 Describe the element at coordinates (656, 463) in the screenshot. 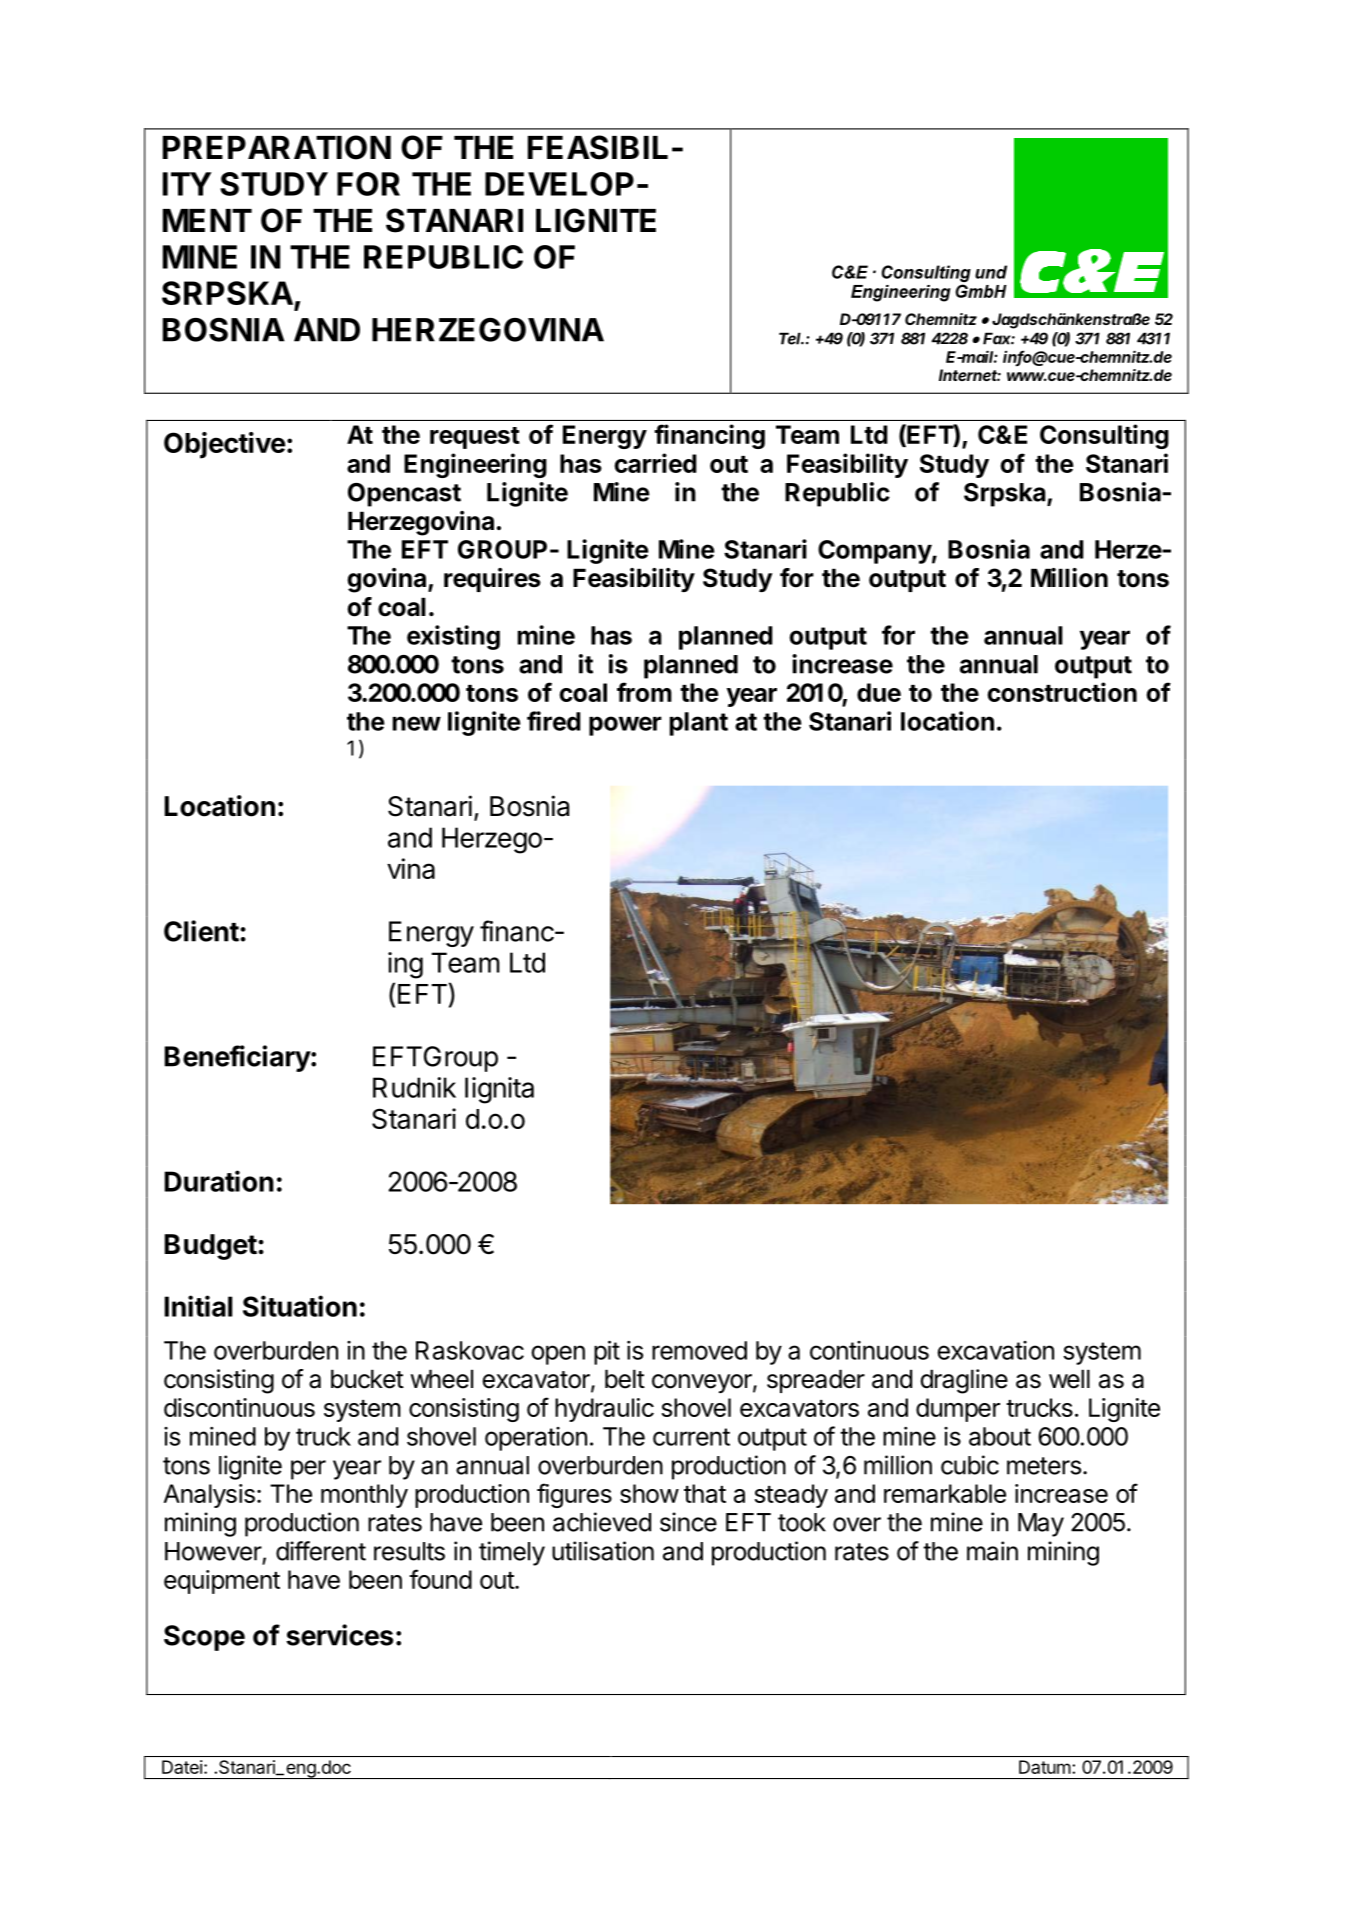

I see `carried` at that location.
